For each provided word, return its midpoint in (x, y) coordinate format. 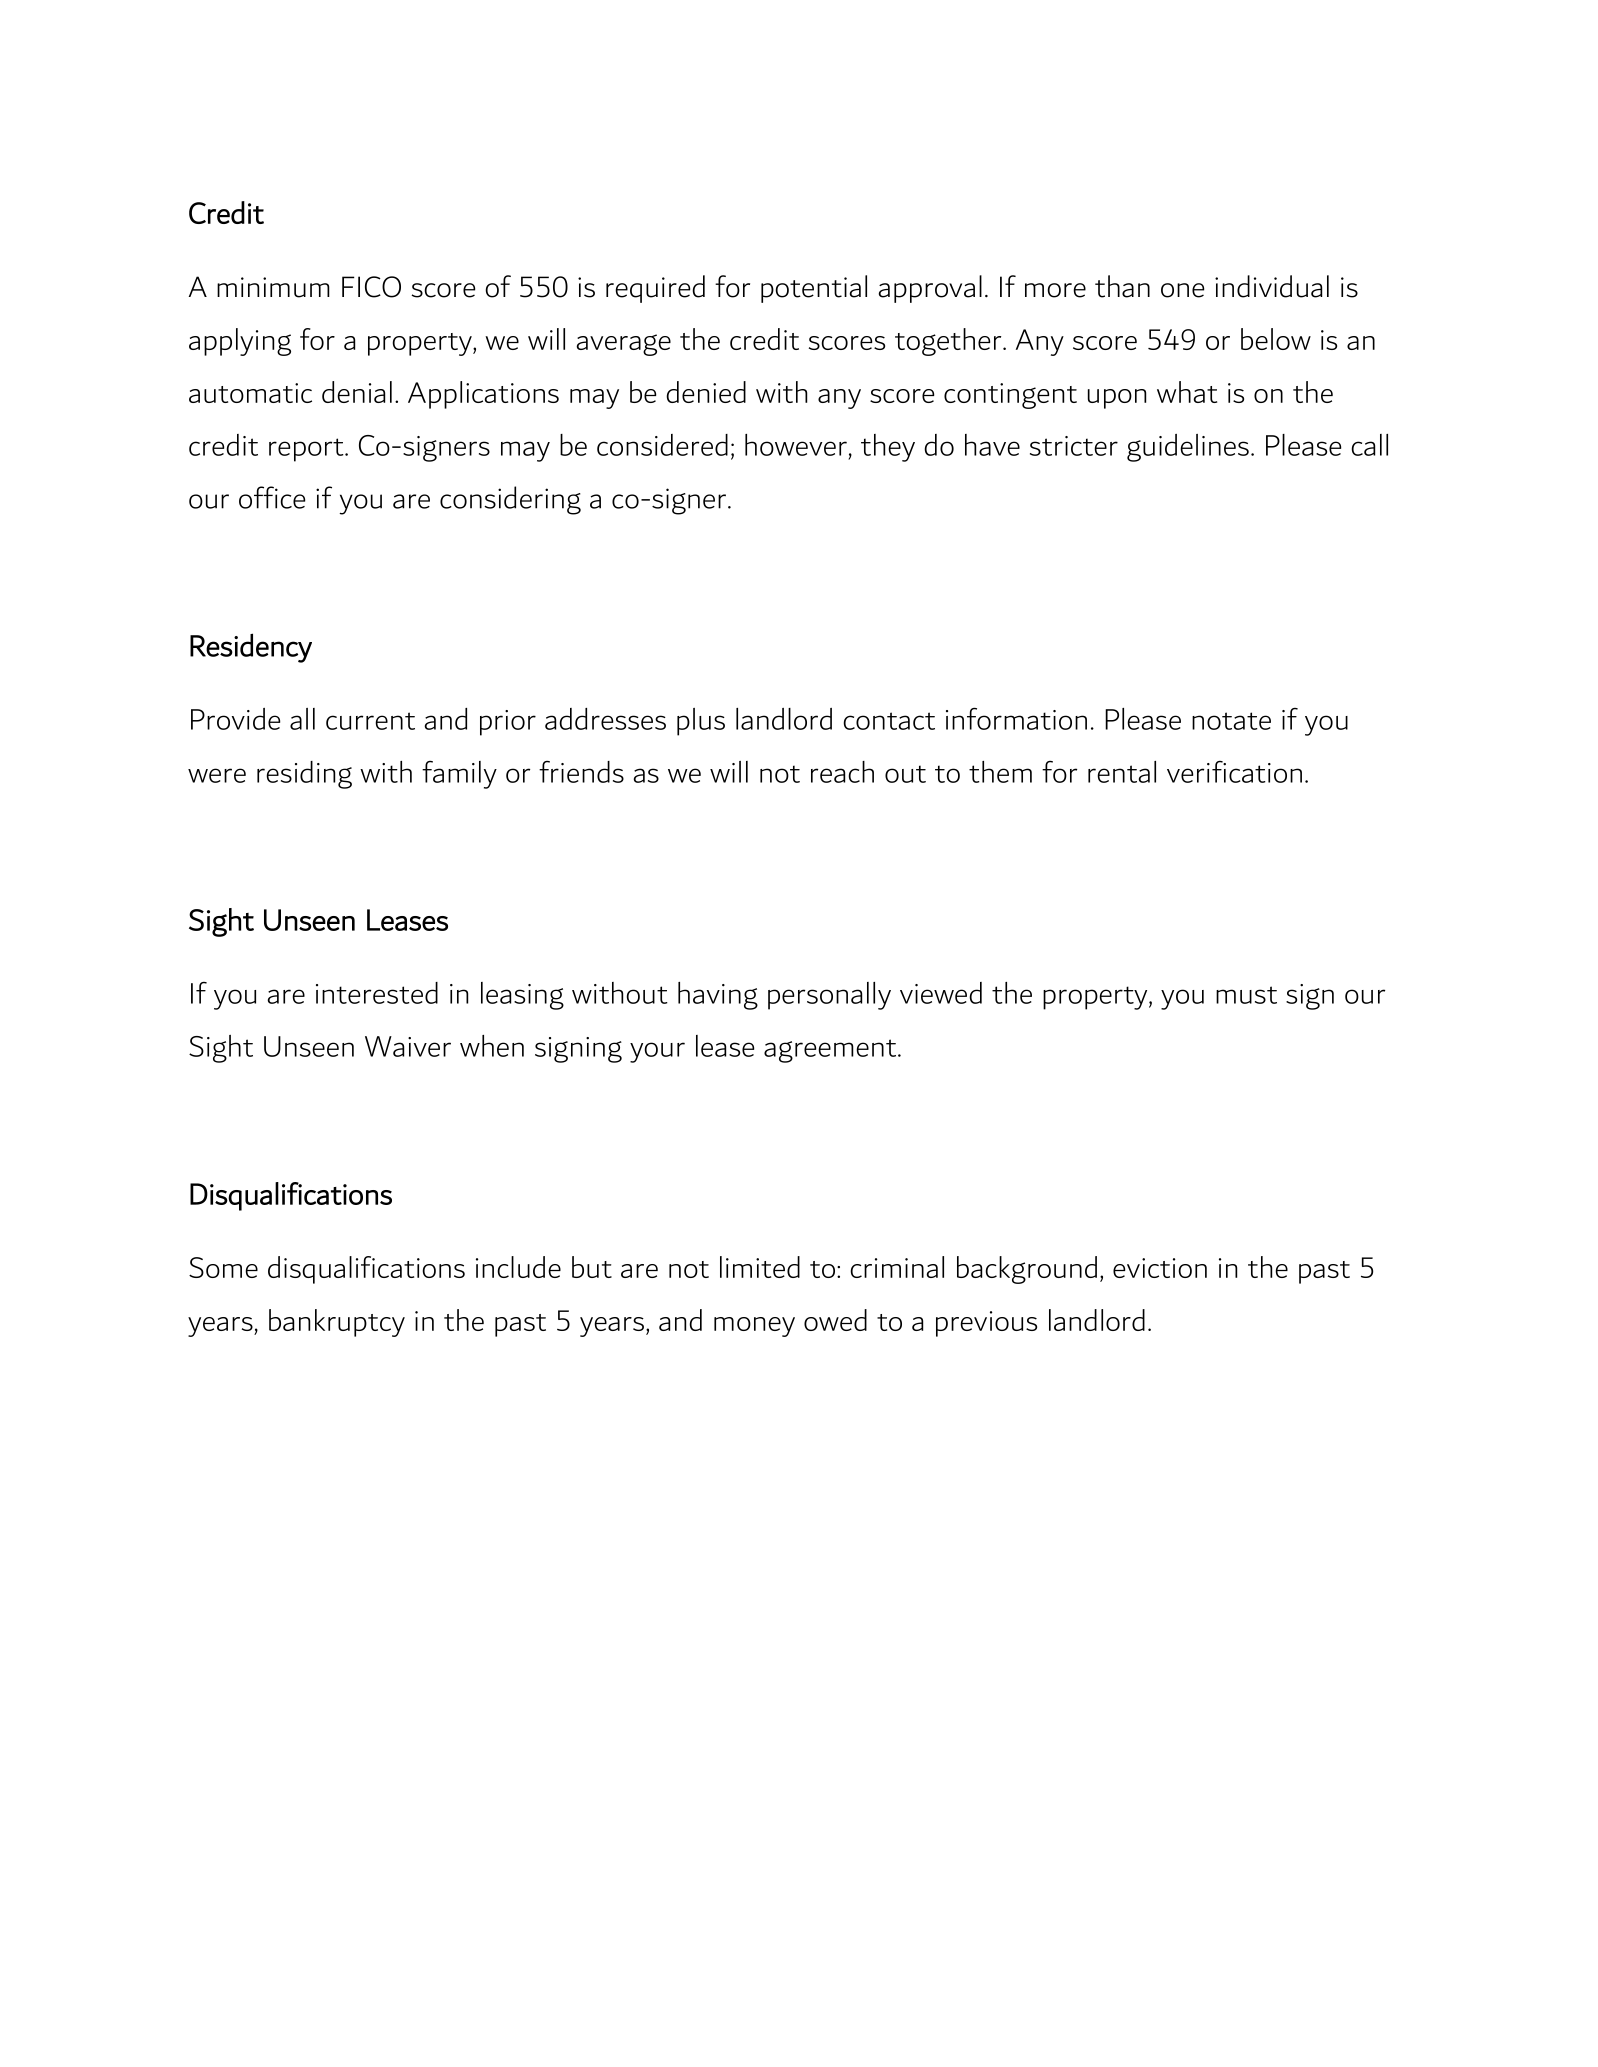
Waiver (408, 1046)
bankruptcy (337, 1323)
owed (835, 1320)
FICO (371, 287)
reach (842, 772)
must (1246, 995)
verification (1234, 772)
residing (304, 775)
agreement (831, 1051)
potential (814, 289)
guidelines (1188, 448)
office (272, 497)
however (796, 445)
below (1276, 339)
